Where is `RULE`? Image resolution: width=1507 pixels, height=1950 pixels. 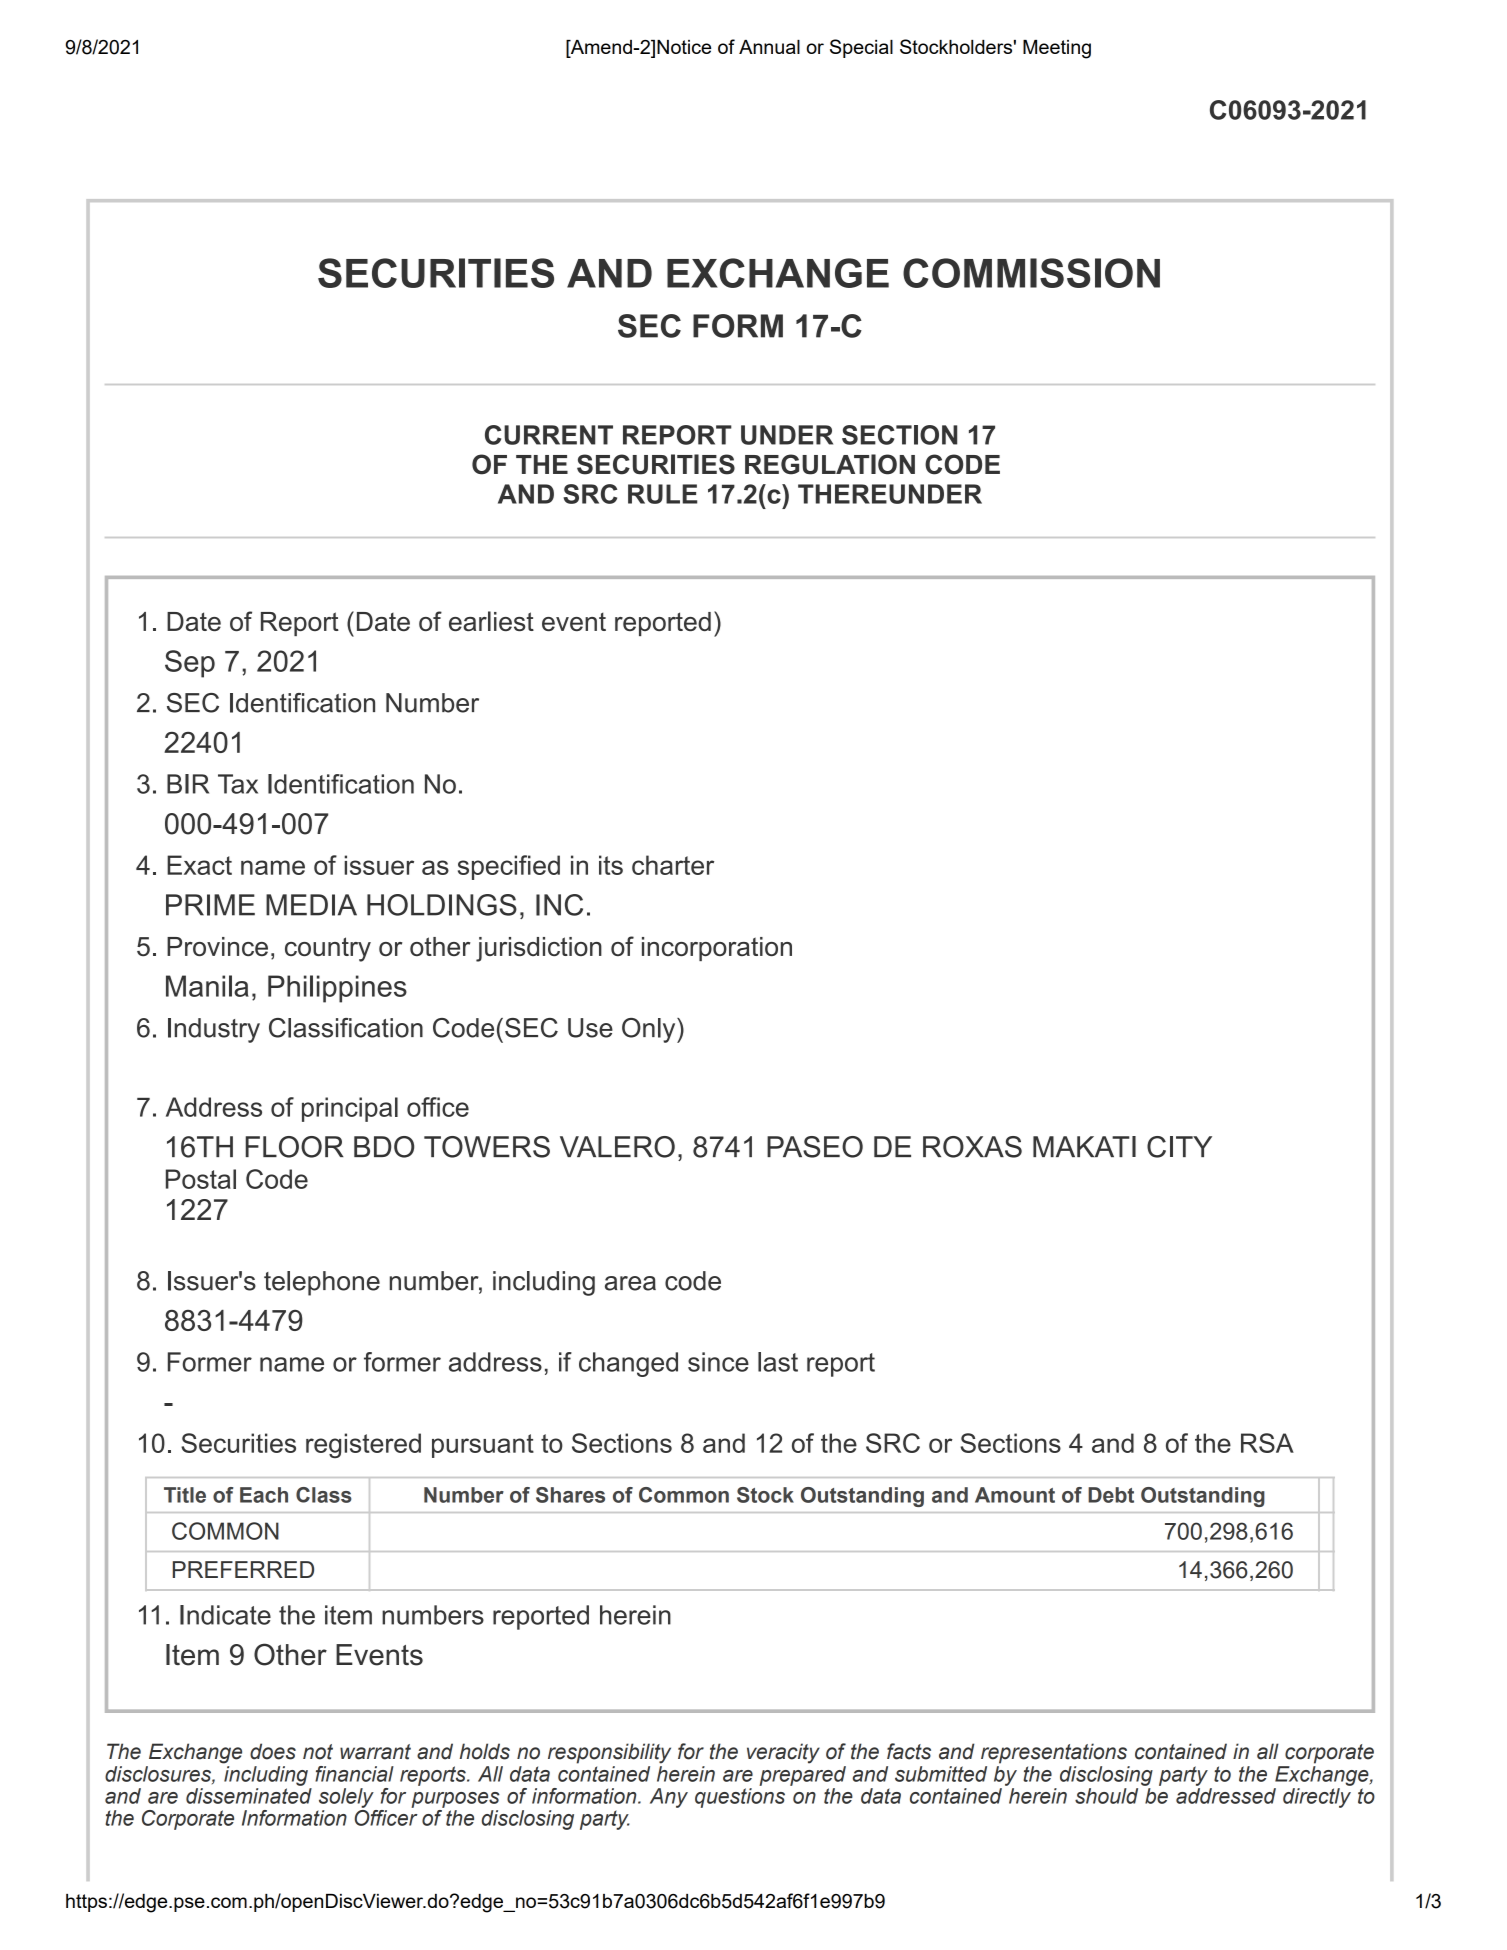 RULE is located at coordinates (662, 494).
